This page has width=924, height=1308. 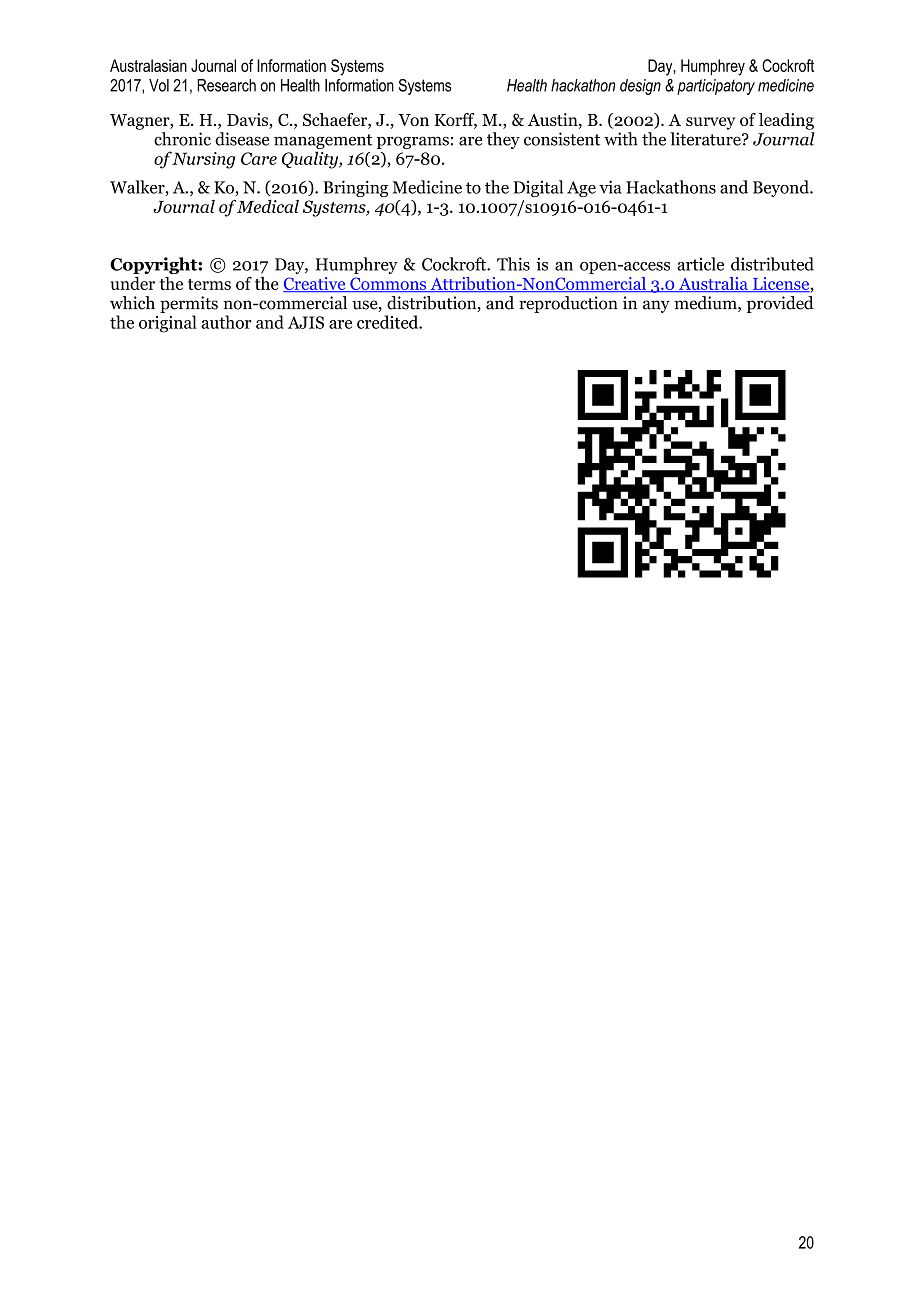 What do you see at coordinates (203, 160) in the page?
I see `Nursing` at bounding box center [203, 160].
